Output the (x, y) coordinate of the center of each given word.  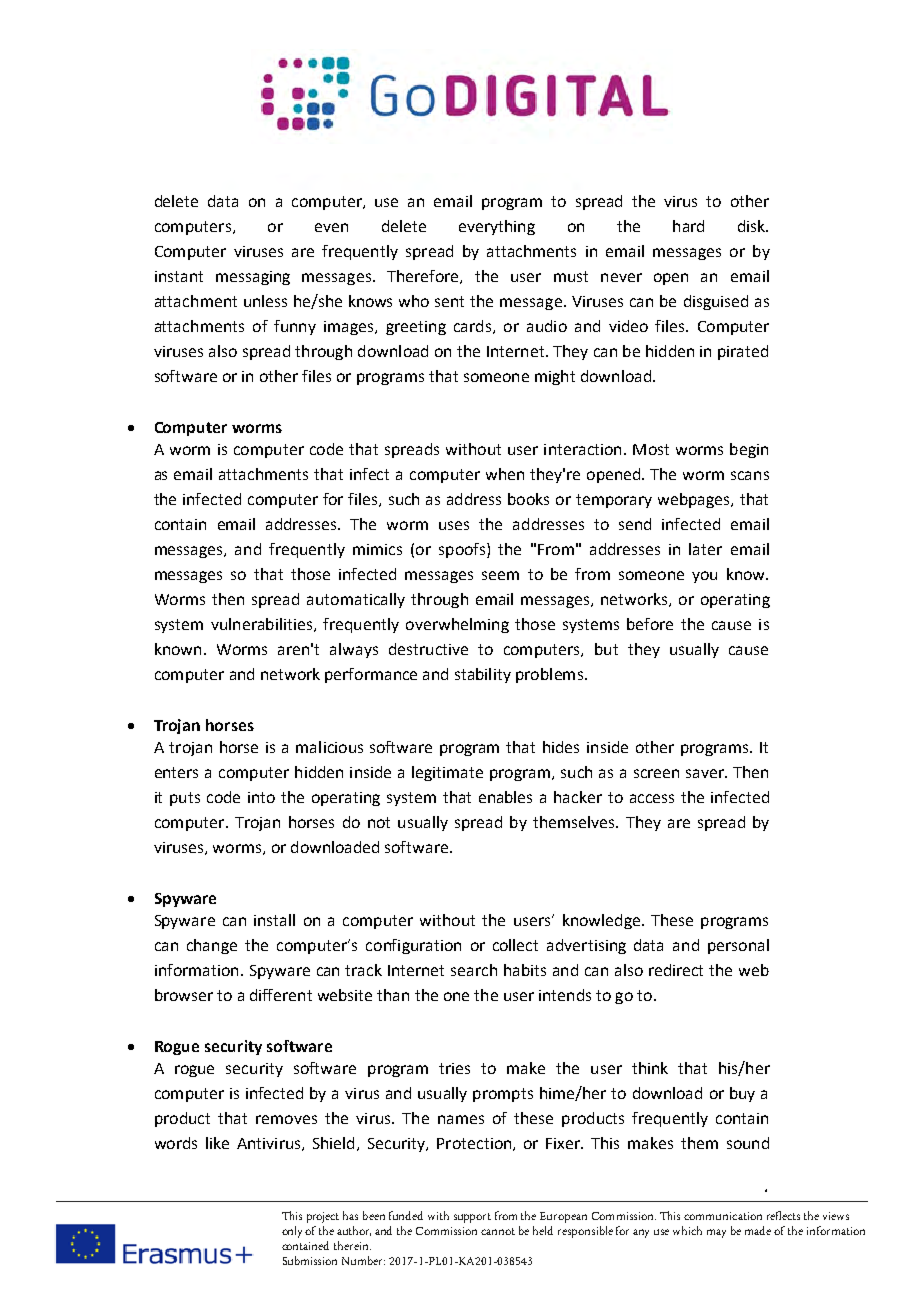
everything (497, 227)
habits (525, 970)
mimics (377, 549)
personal (738, 946)
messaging (253, 278)
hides (561, 747)
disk (753, 226)
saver (706, 773)
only (294, 1232)
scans (750, 475)
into (261, 797)
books (528, 499)
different (281, 995)
